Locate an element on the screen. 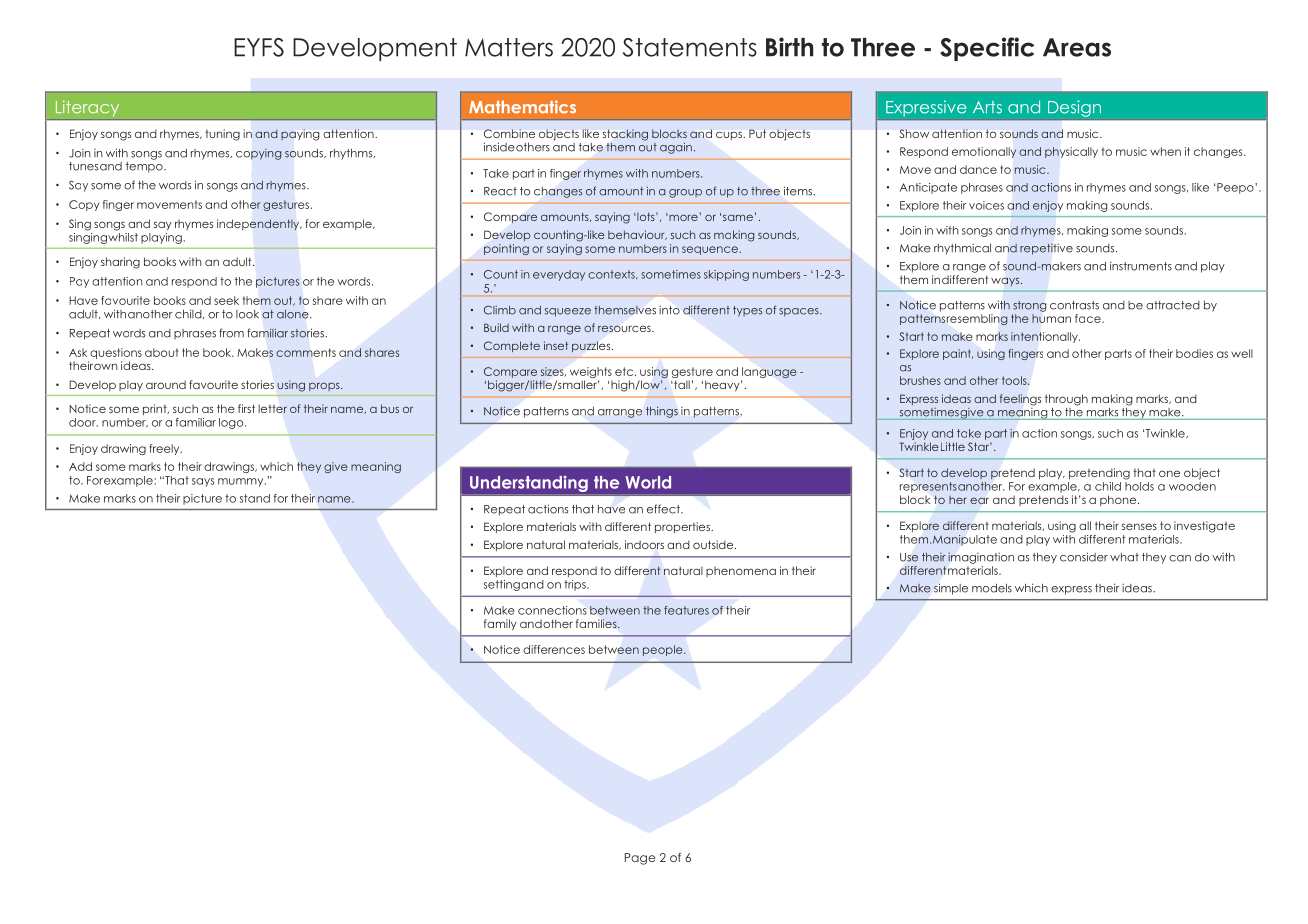 The height and width of the screenshot is (924, 1308). people is located at coordinates (664, 650).
